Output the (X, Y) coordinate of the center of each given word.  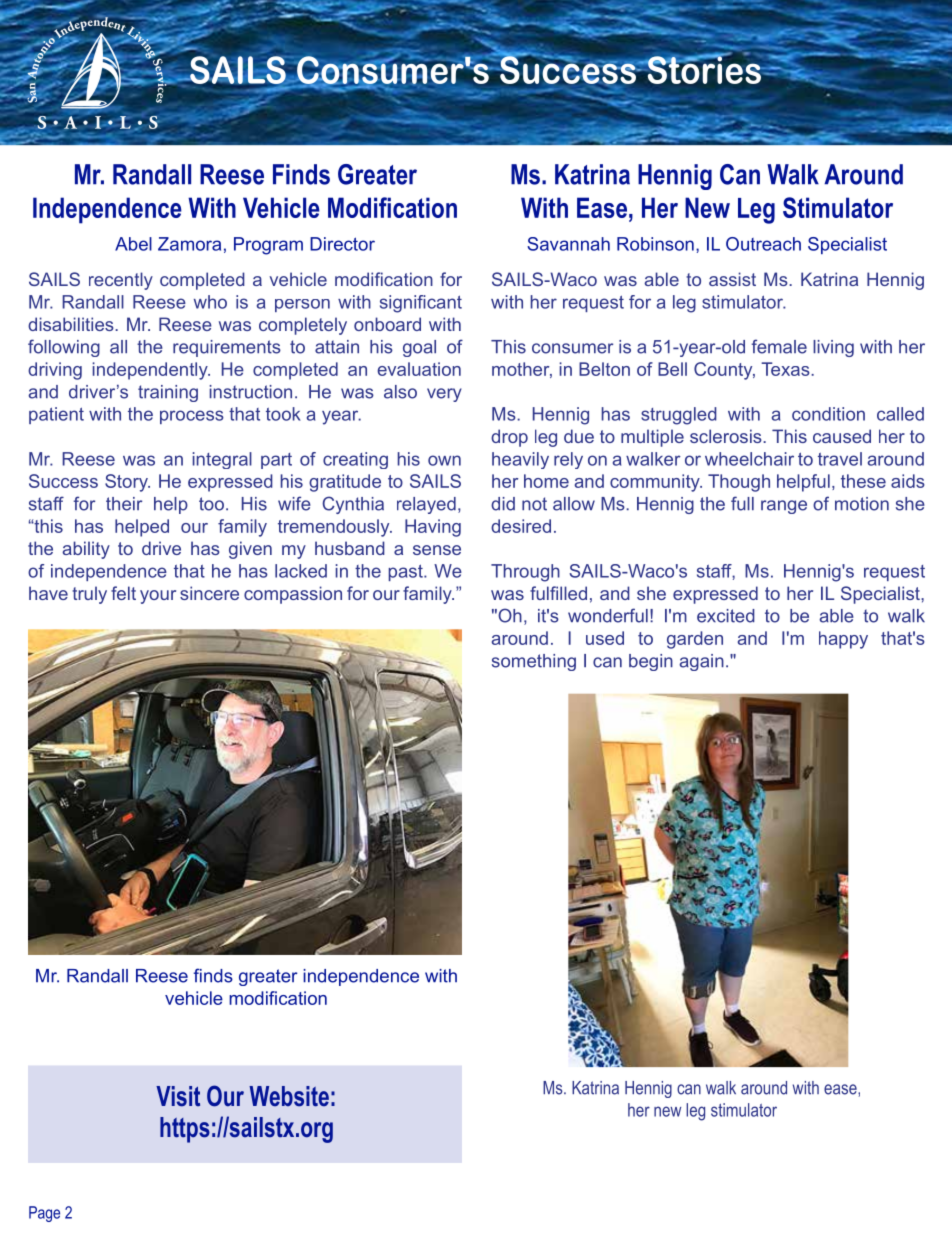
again (701, 662)
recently (121, 281)
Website (289, 1096)
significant (421, 304)
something (534, 662)
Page (44, 1214)
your (158, 597)
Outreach (763, 244)
